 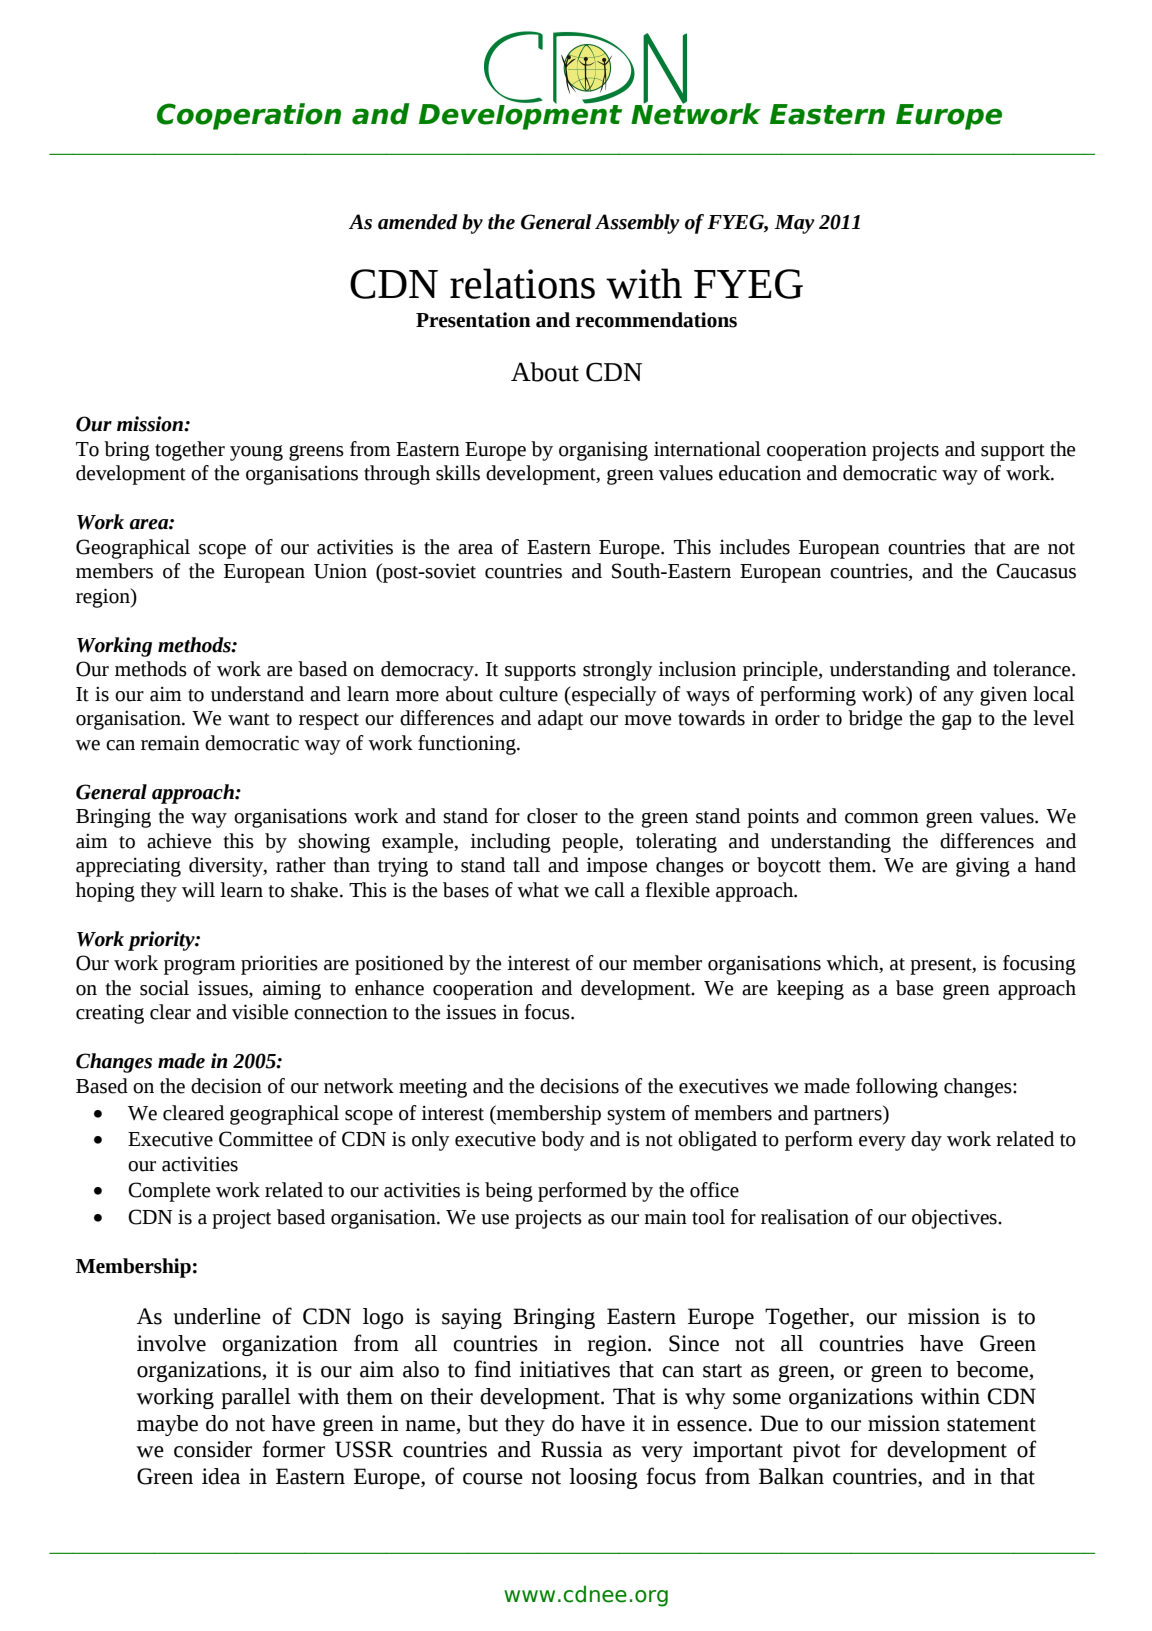 I want to click on amended, so click(x=417, y=222).
